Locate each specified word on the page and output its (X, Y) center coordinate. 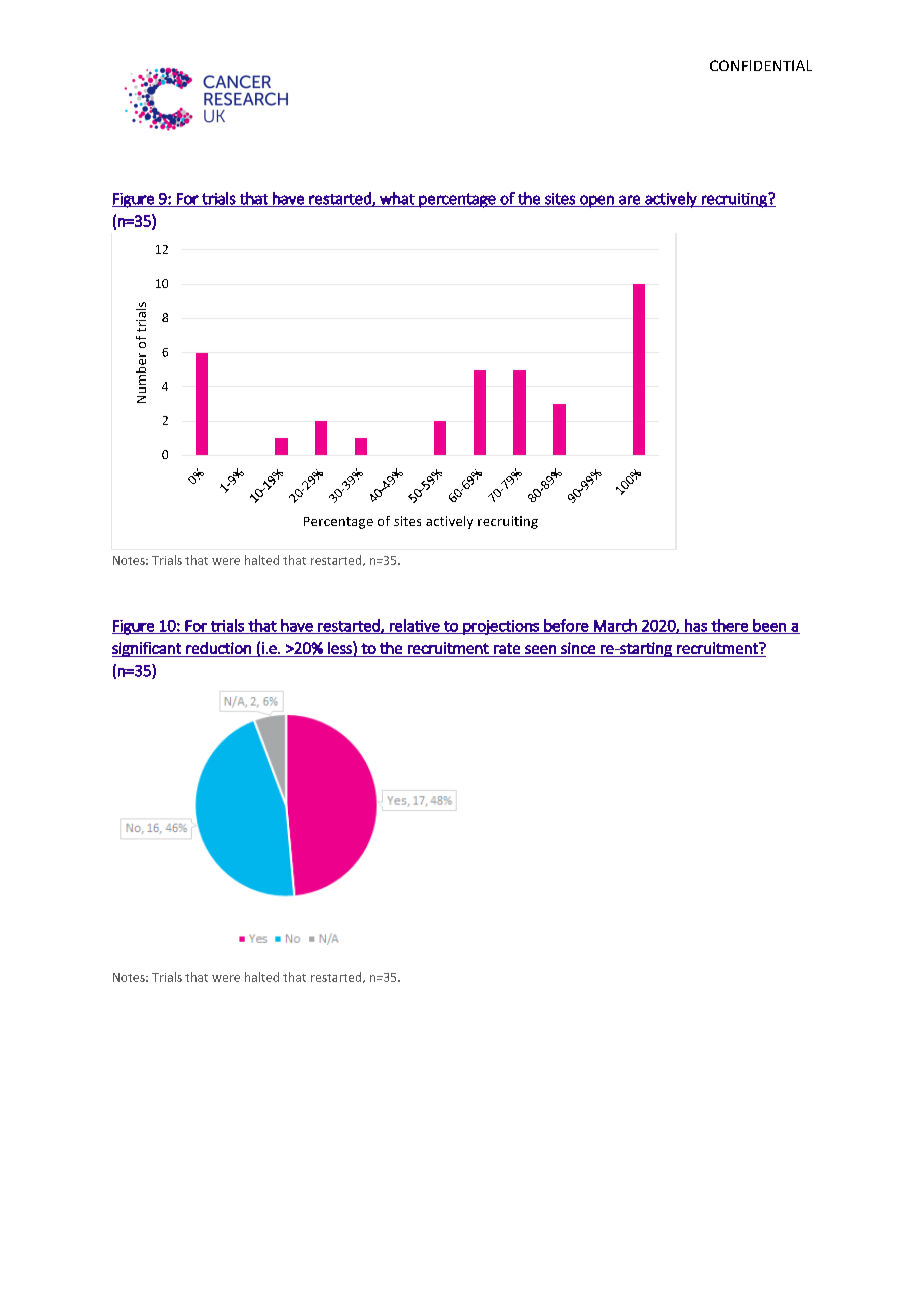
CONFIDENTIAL (761, 65)
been (769, 626)
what (397, 199)
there (729, 626)
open (597, 201)
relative (415, 626)
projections (501, 627)
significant (147, 649)
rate (507, 648)
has (696, 626)
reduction (218, 648)
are (629, 201)
